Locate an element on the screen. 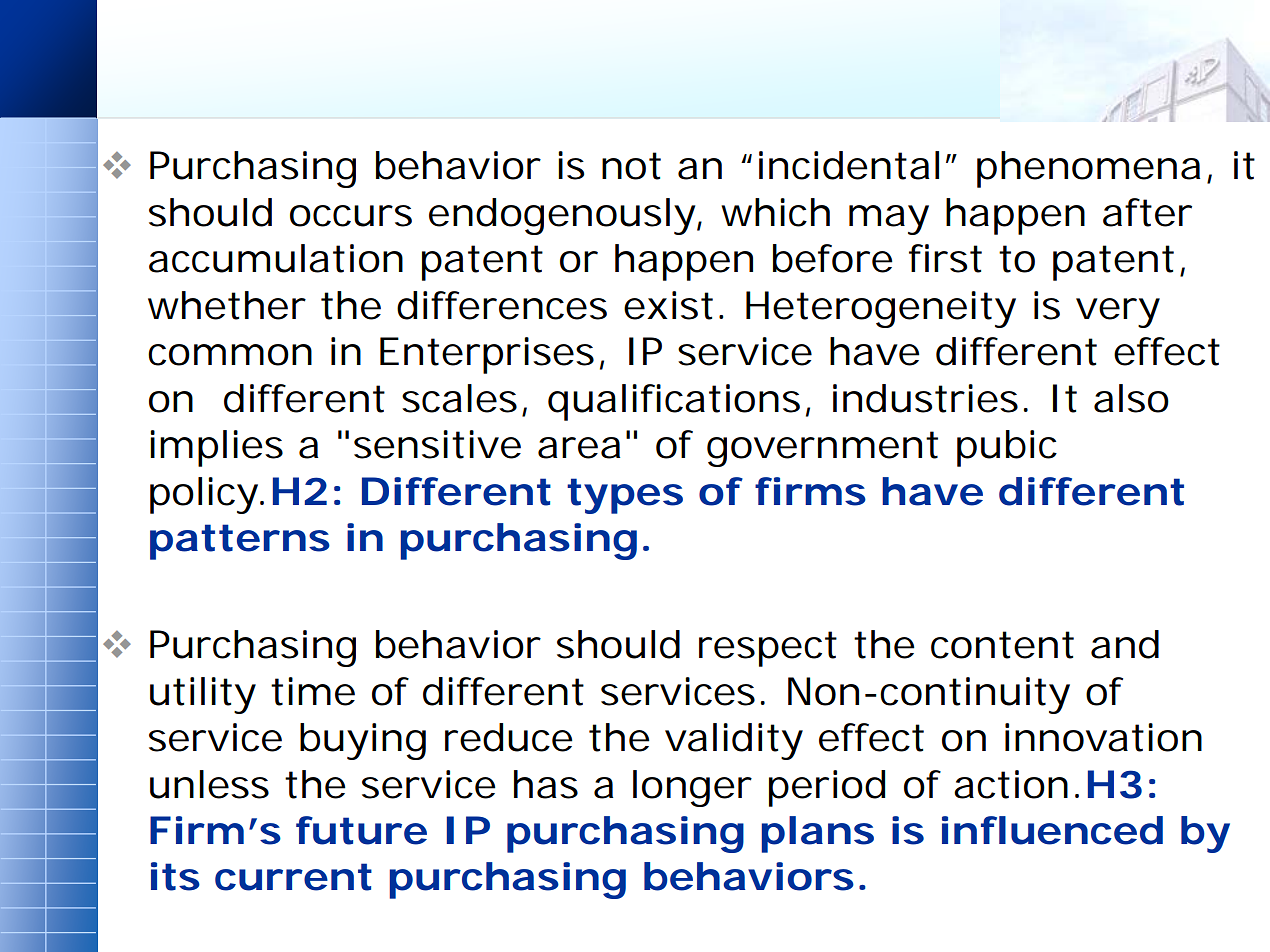  implies is located at coordinates (216, 448).
